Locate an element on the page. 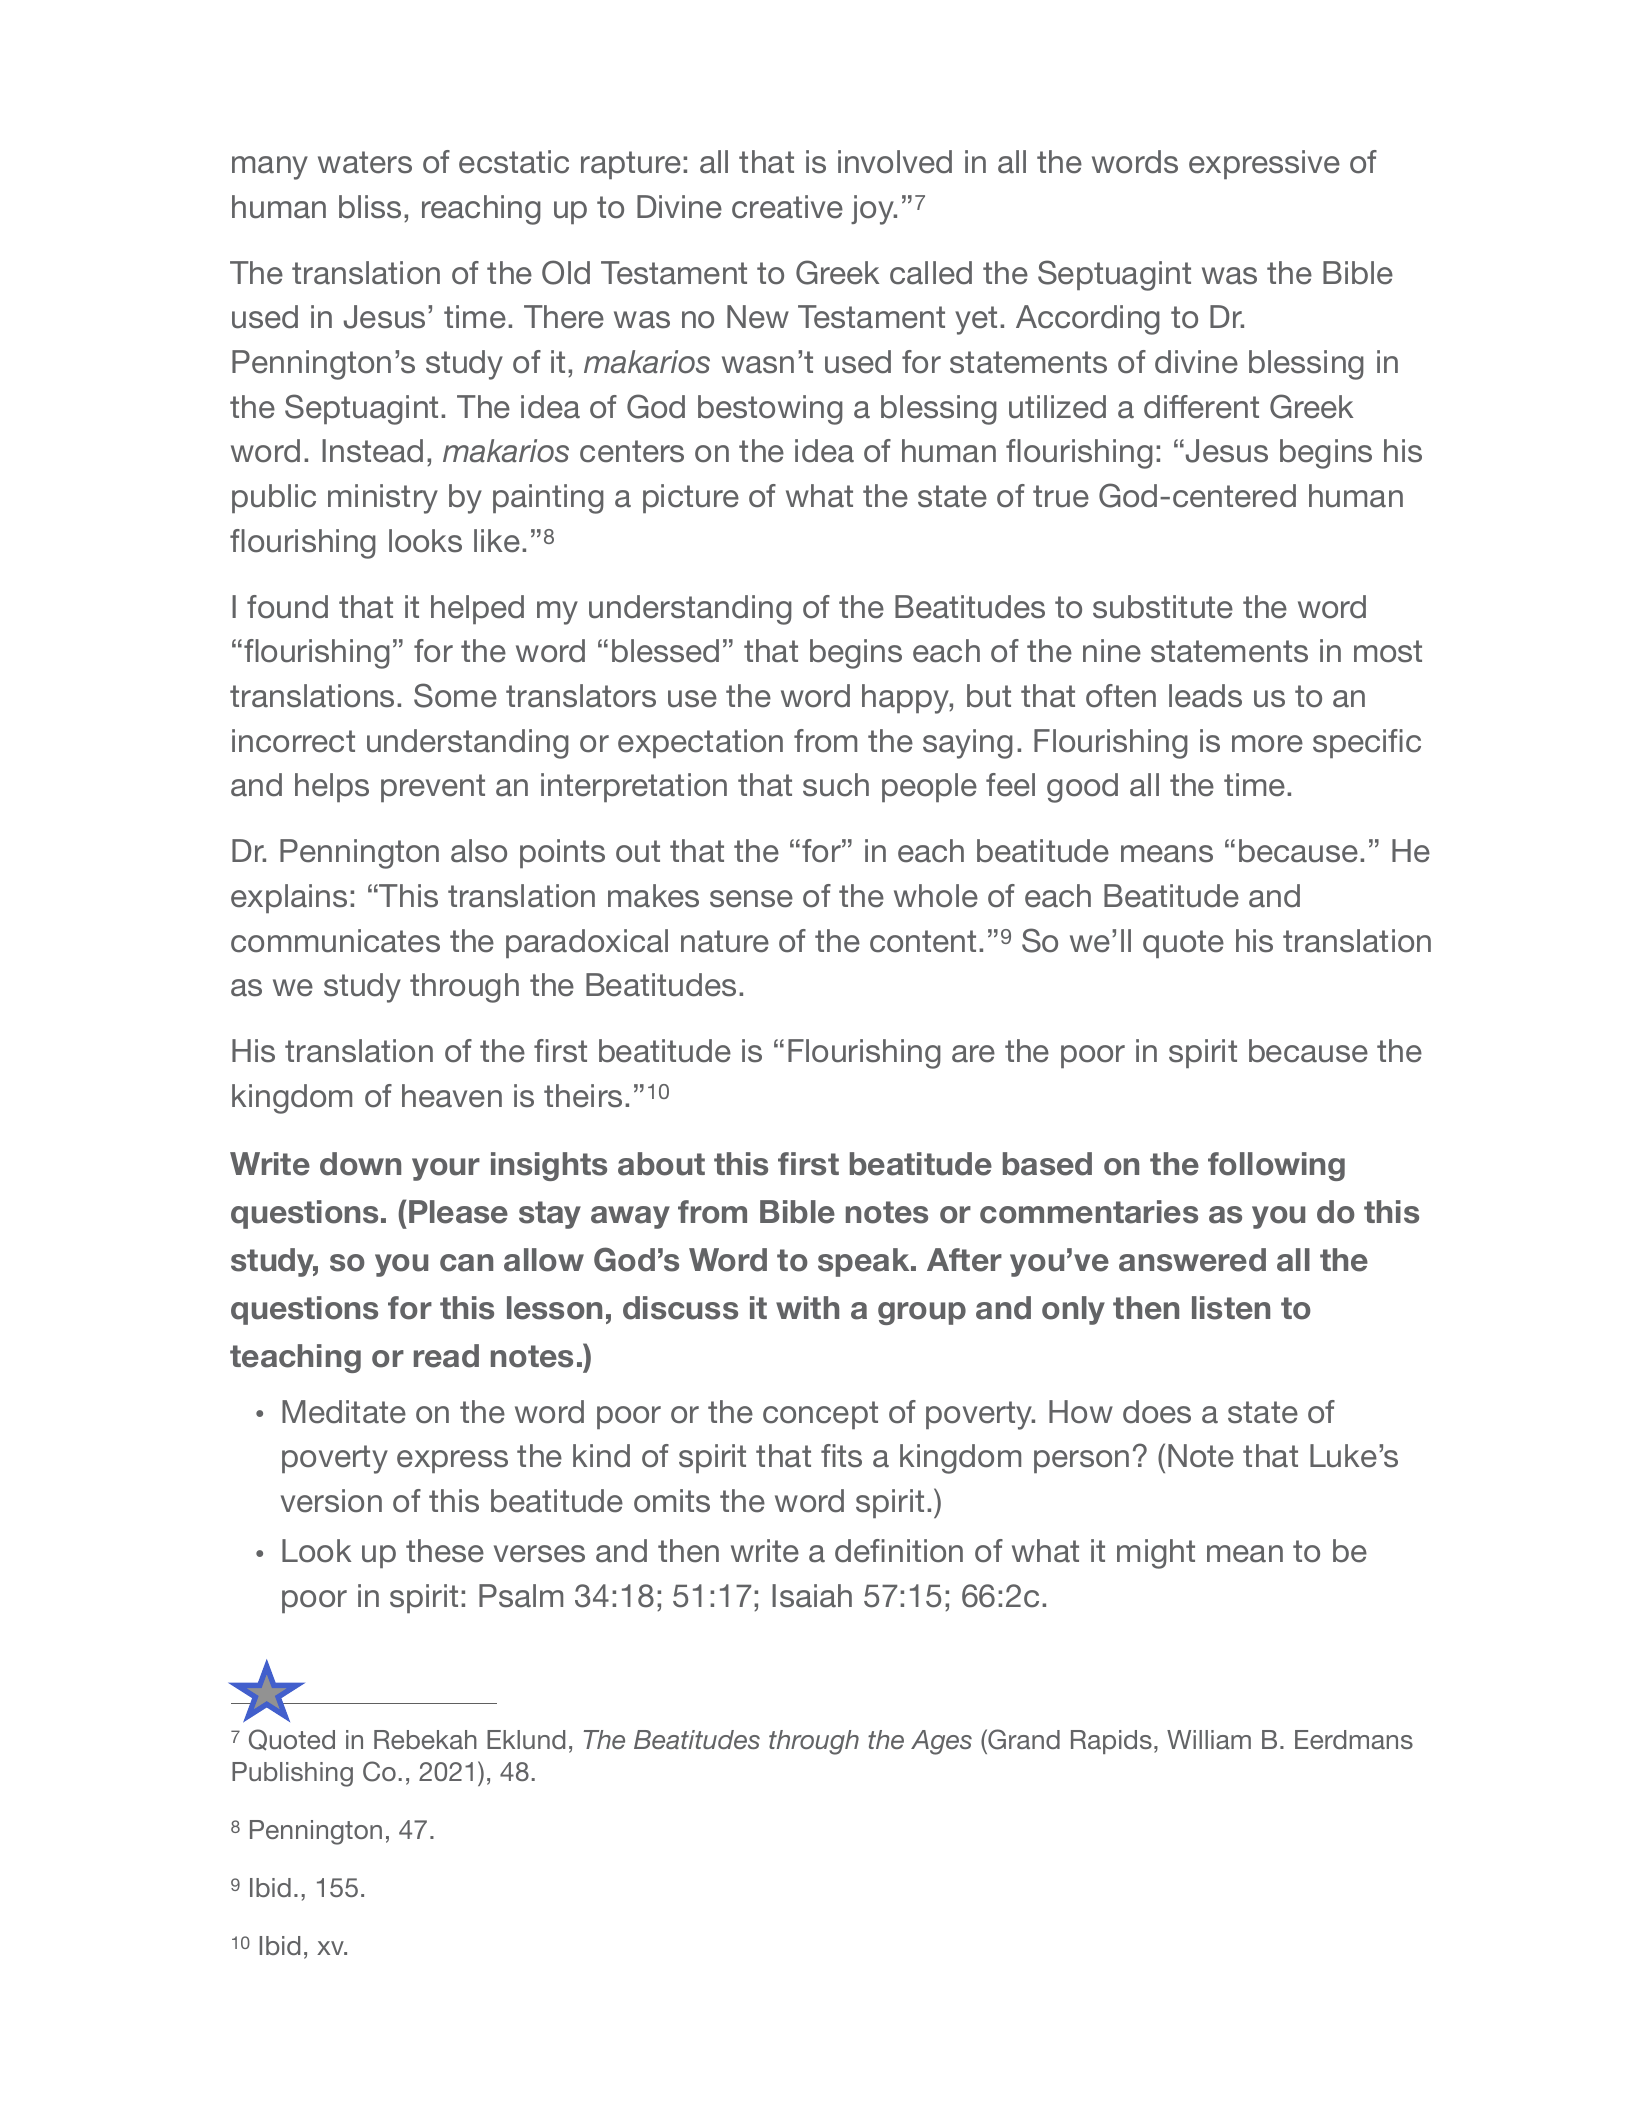 The height and width of the document is (2113, 1633). According is located at coordinates (1088, 320).
